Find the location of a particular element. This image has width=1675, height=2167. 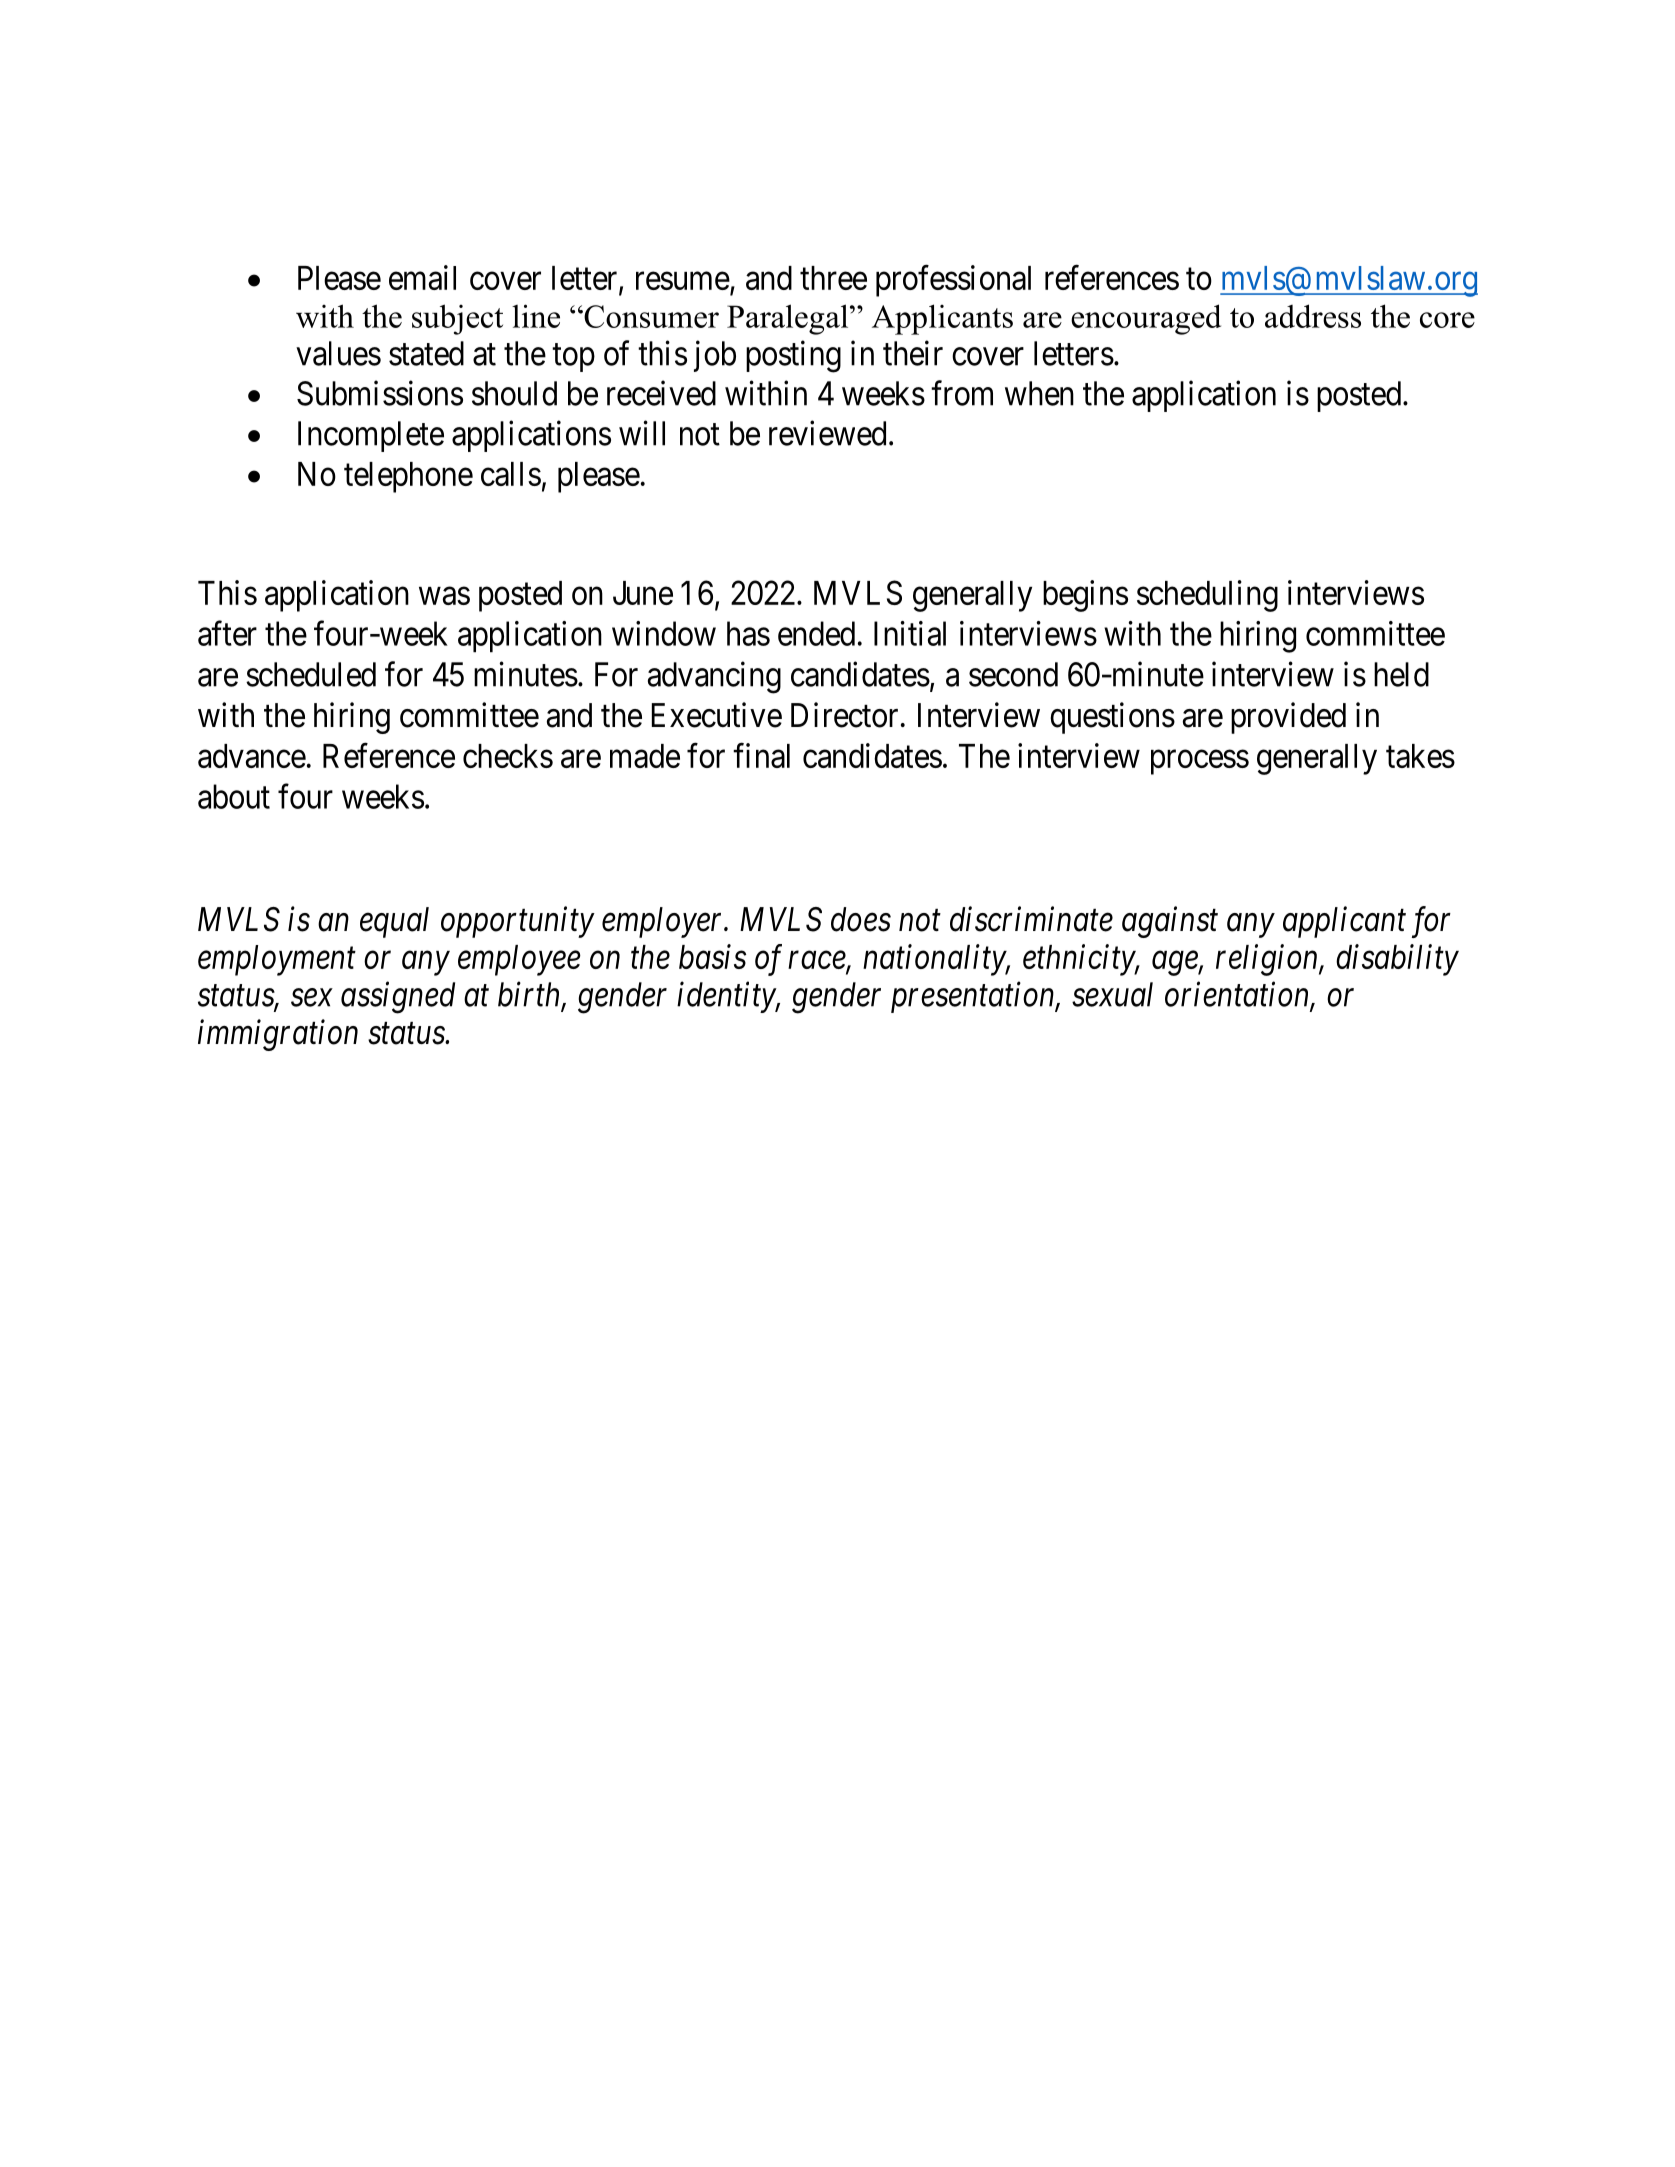

scheduling is located at coordinates (1207, 596).
